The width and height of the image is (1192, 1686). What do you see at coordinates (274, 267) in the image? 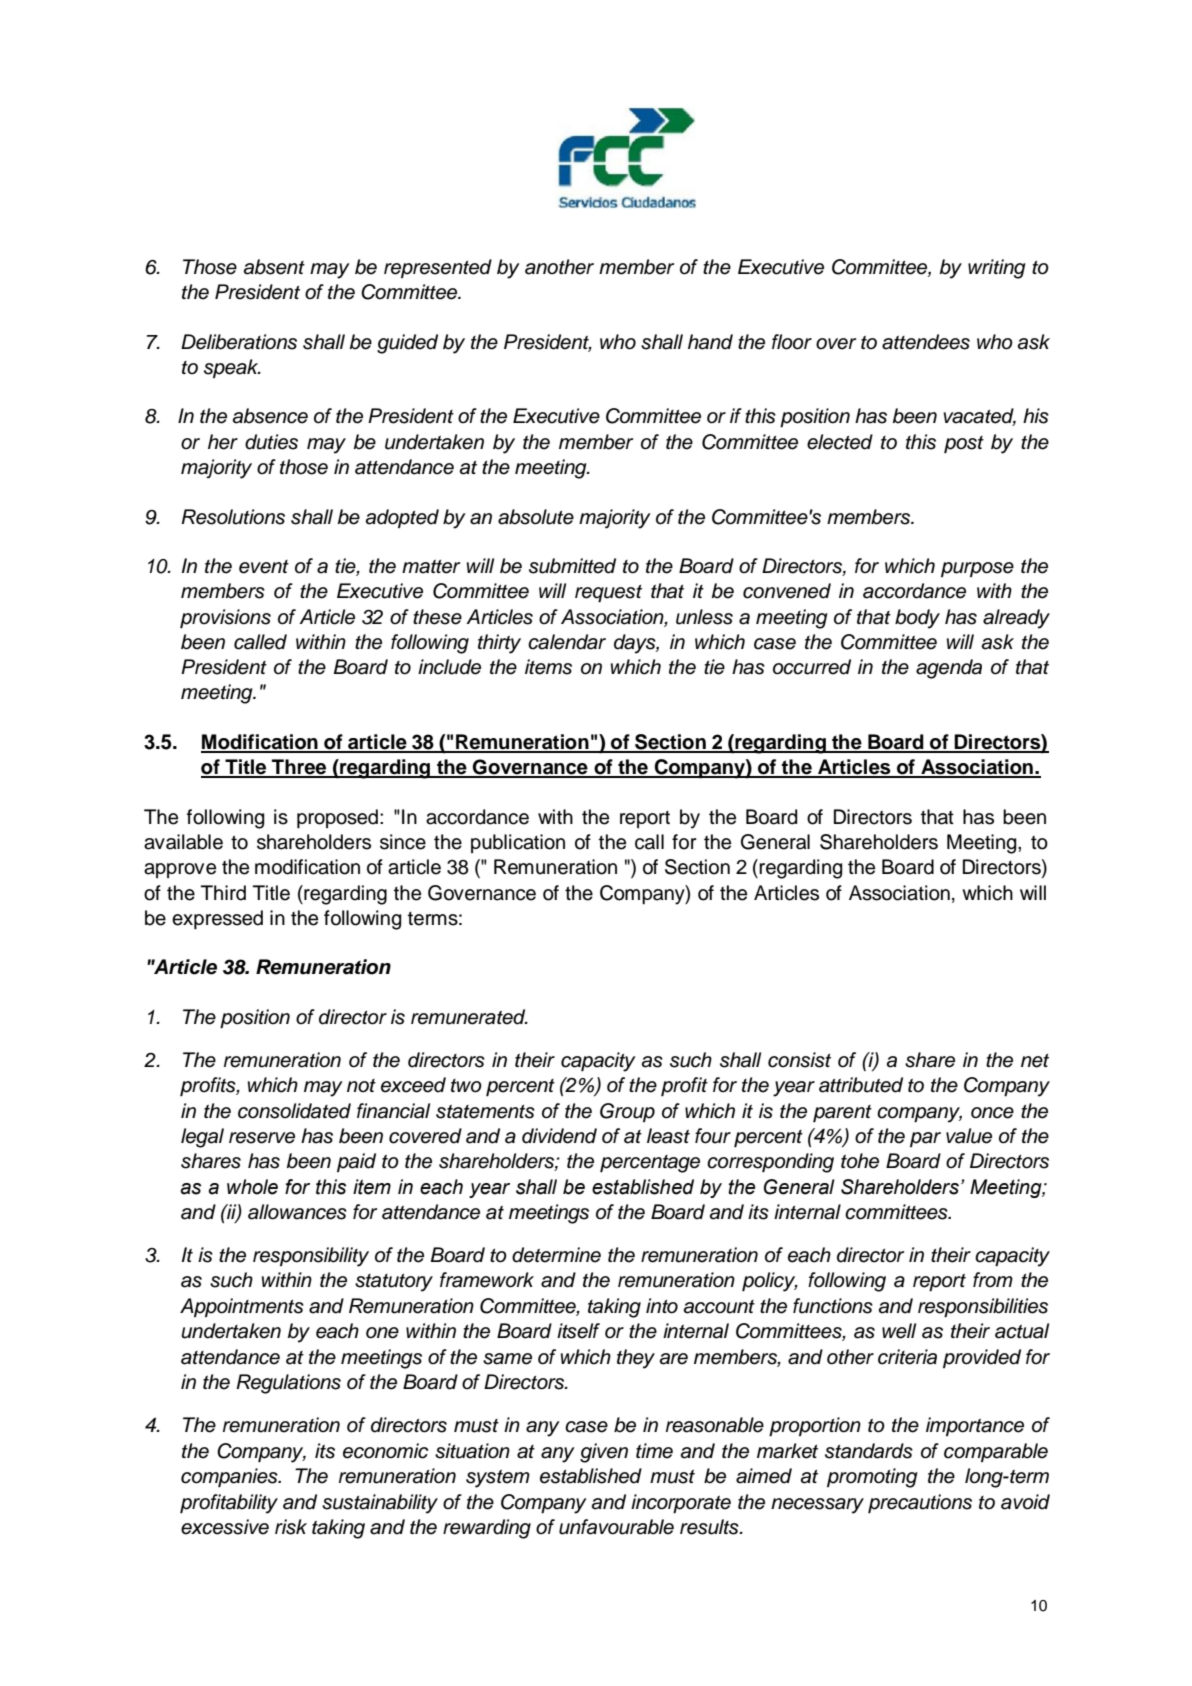
I see `absent` at bounding box center [274, 267].
